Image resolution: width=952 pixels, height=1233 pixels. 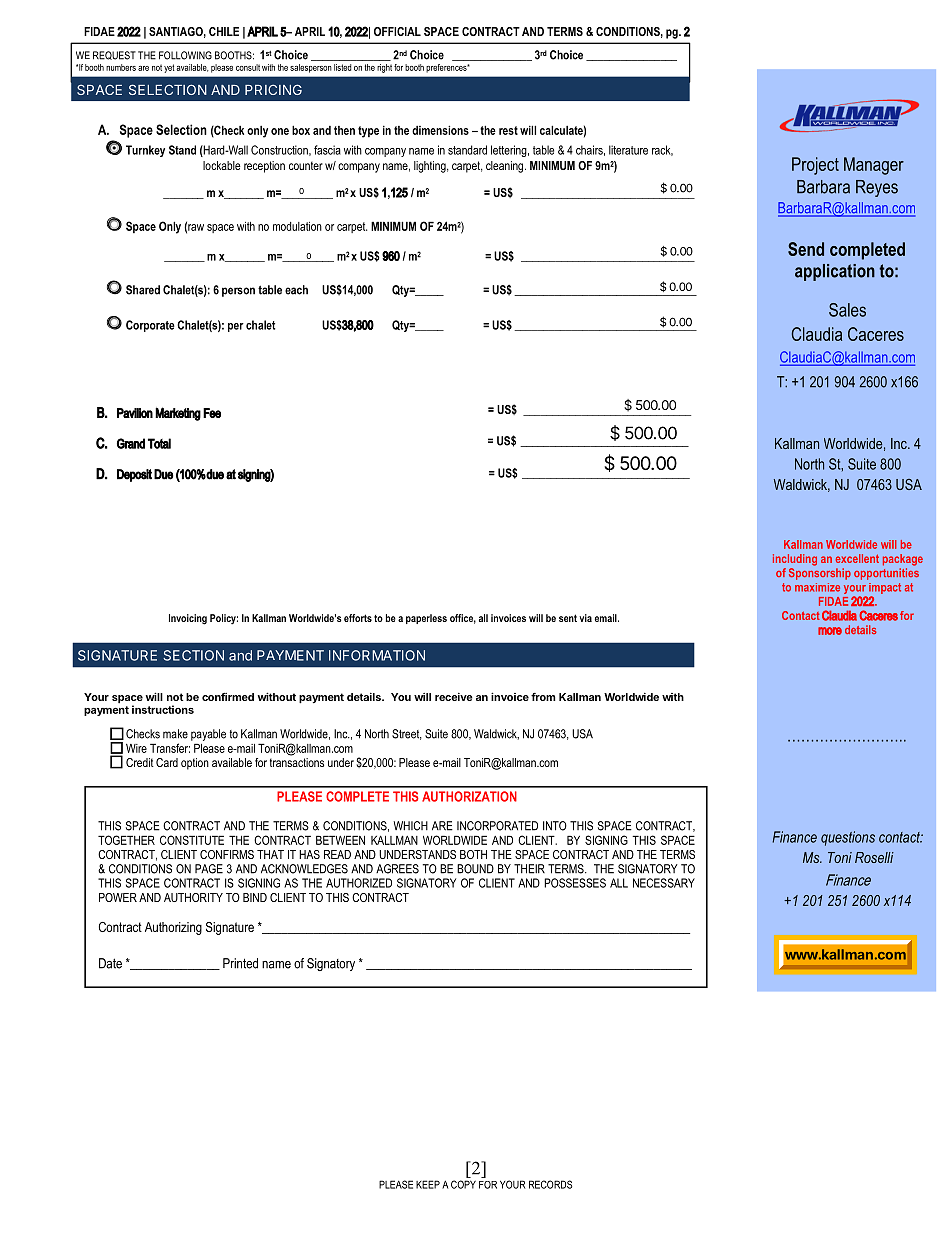 What do you see at coordinates (508, 130) in the screenshot?
I see `rest` at bounding box center [508, 130].
